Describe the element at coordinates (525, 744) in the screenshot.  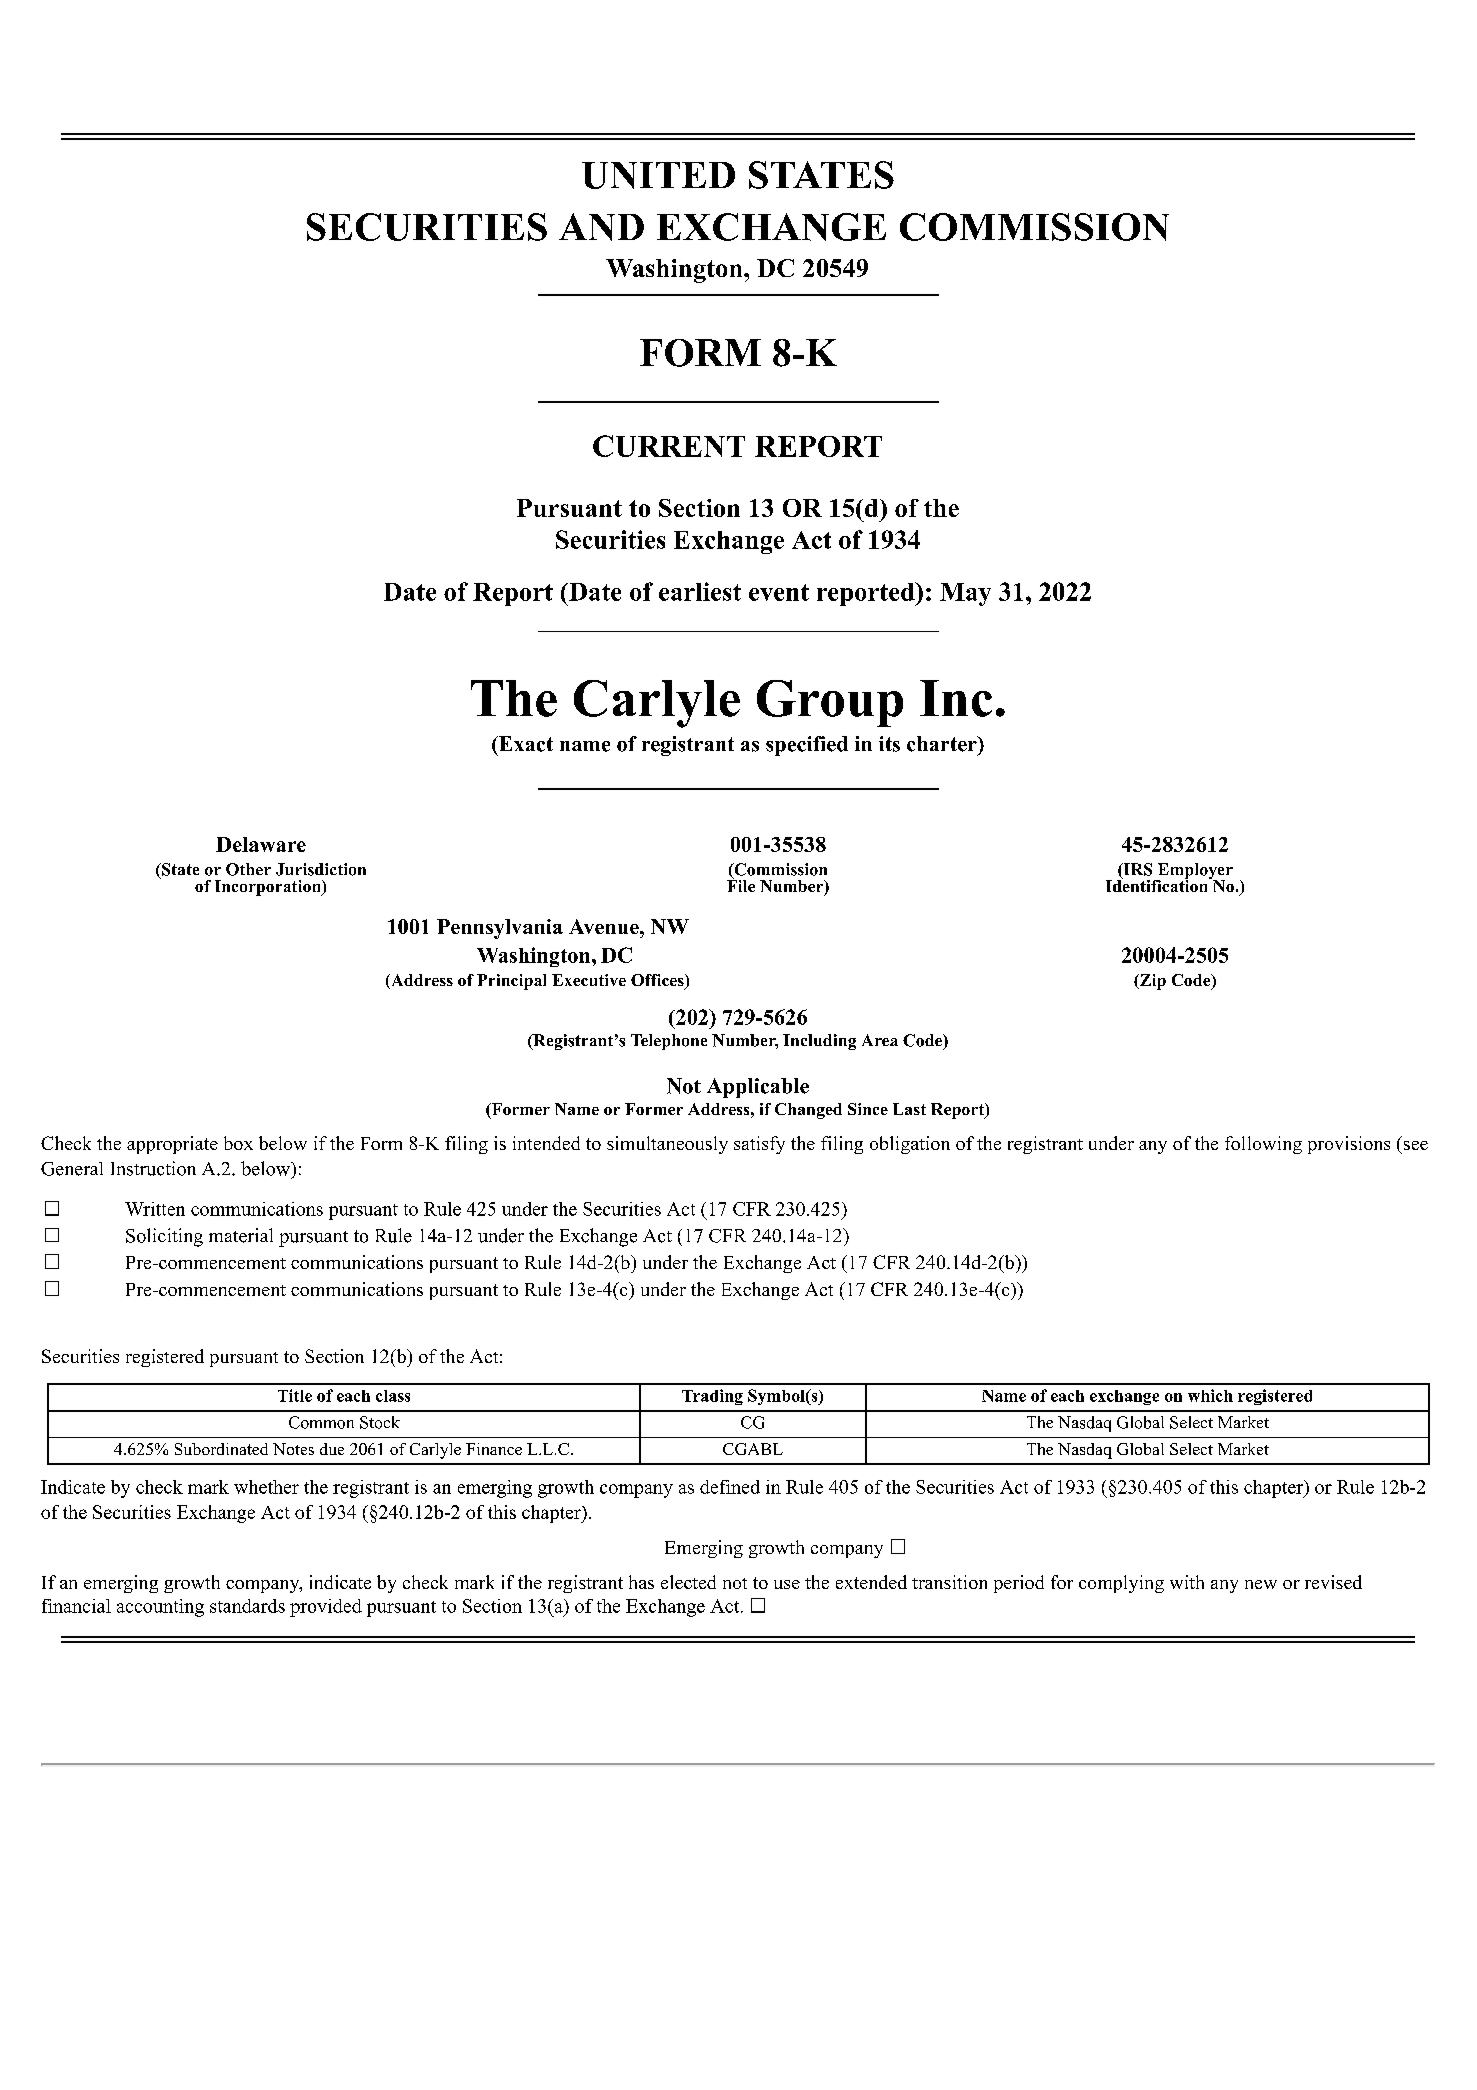
I see `Exact` at that location.
